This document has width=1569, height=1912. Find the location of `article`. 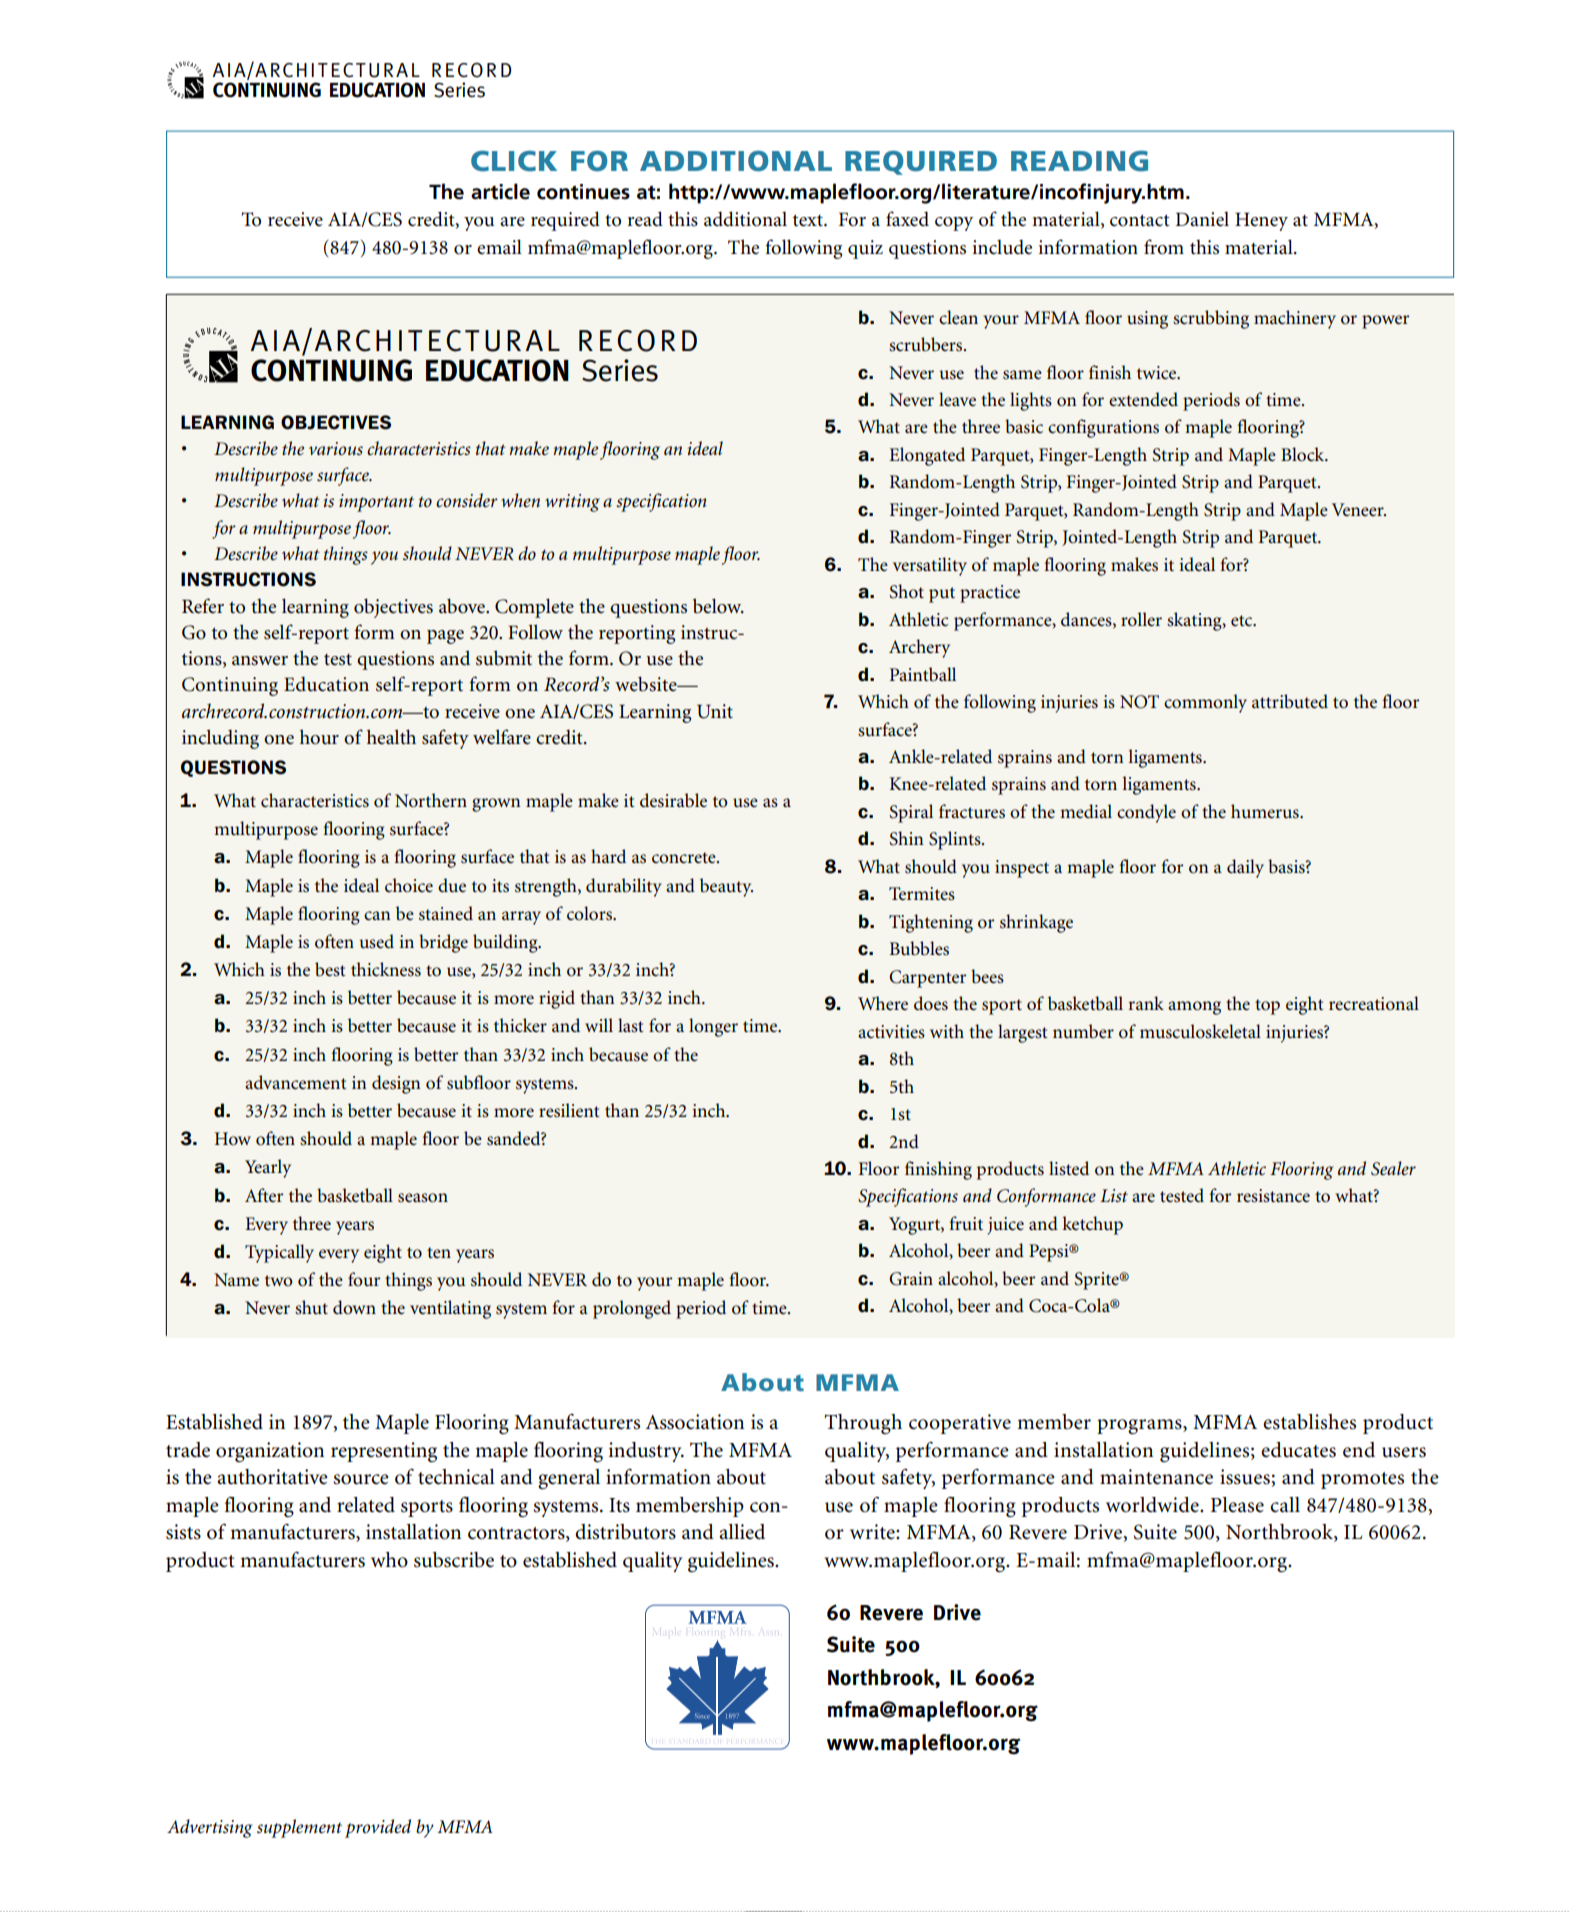

article is located at coordinates (500, 191).
